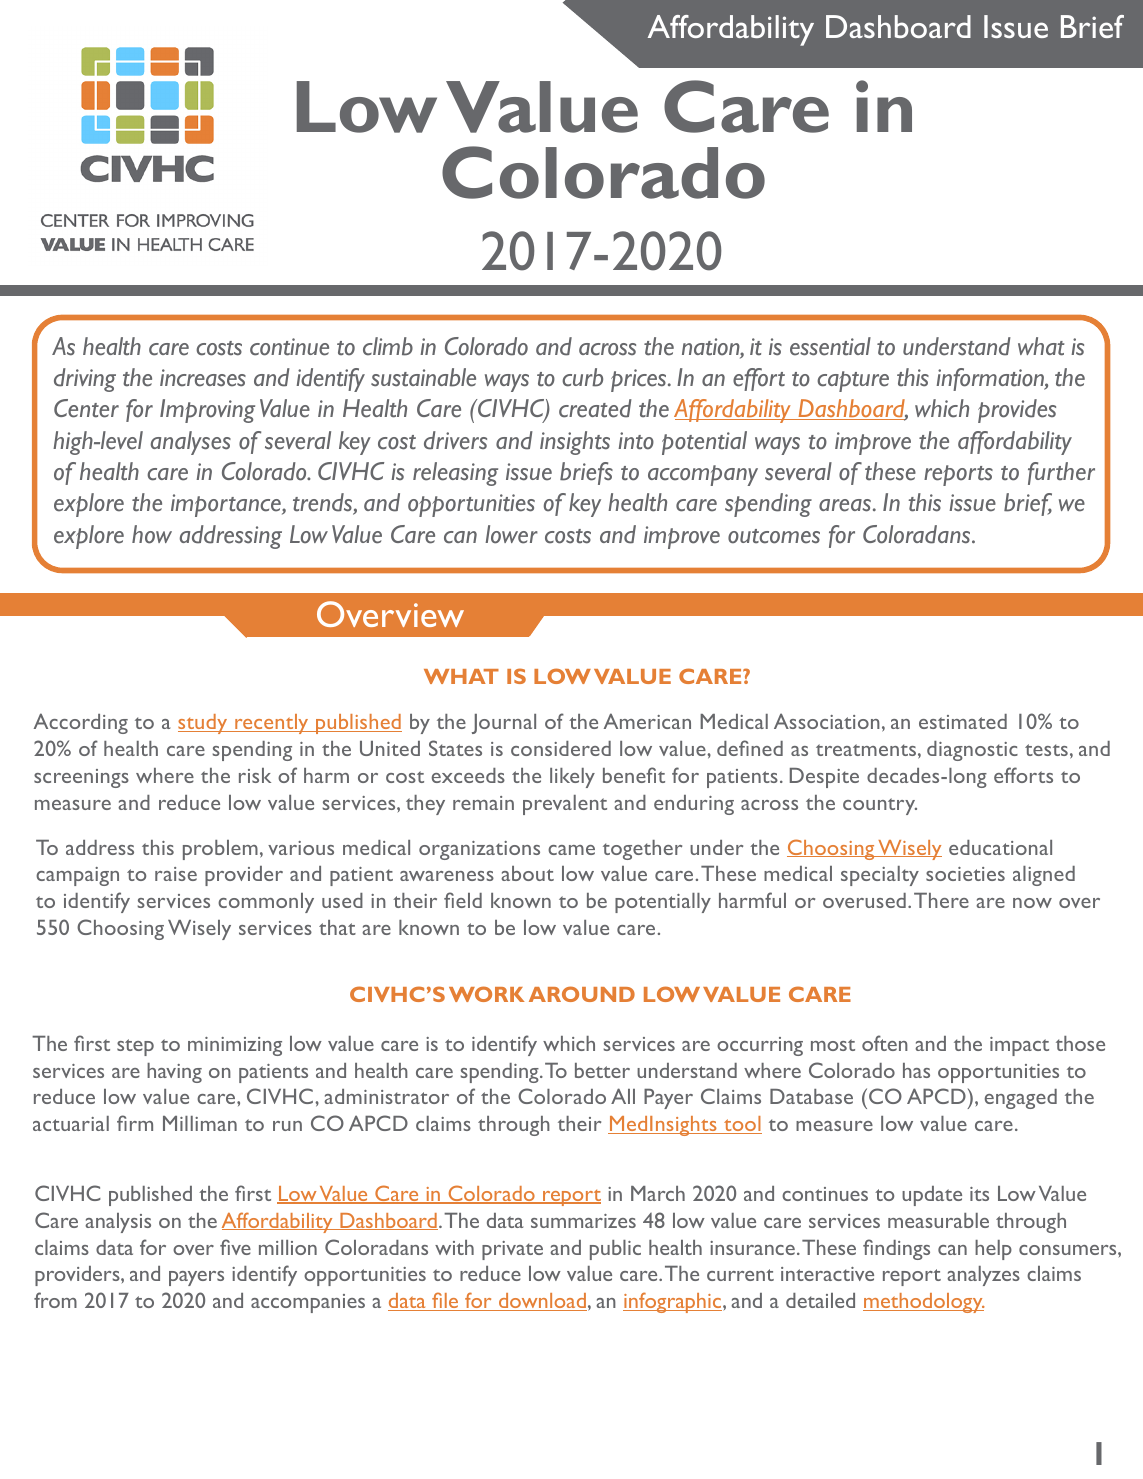 The height and width of the document is (1479, 1143). I want to click on download, so click(542, 1302).
